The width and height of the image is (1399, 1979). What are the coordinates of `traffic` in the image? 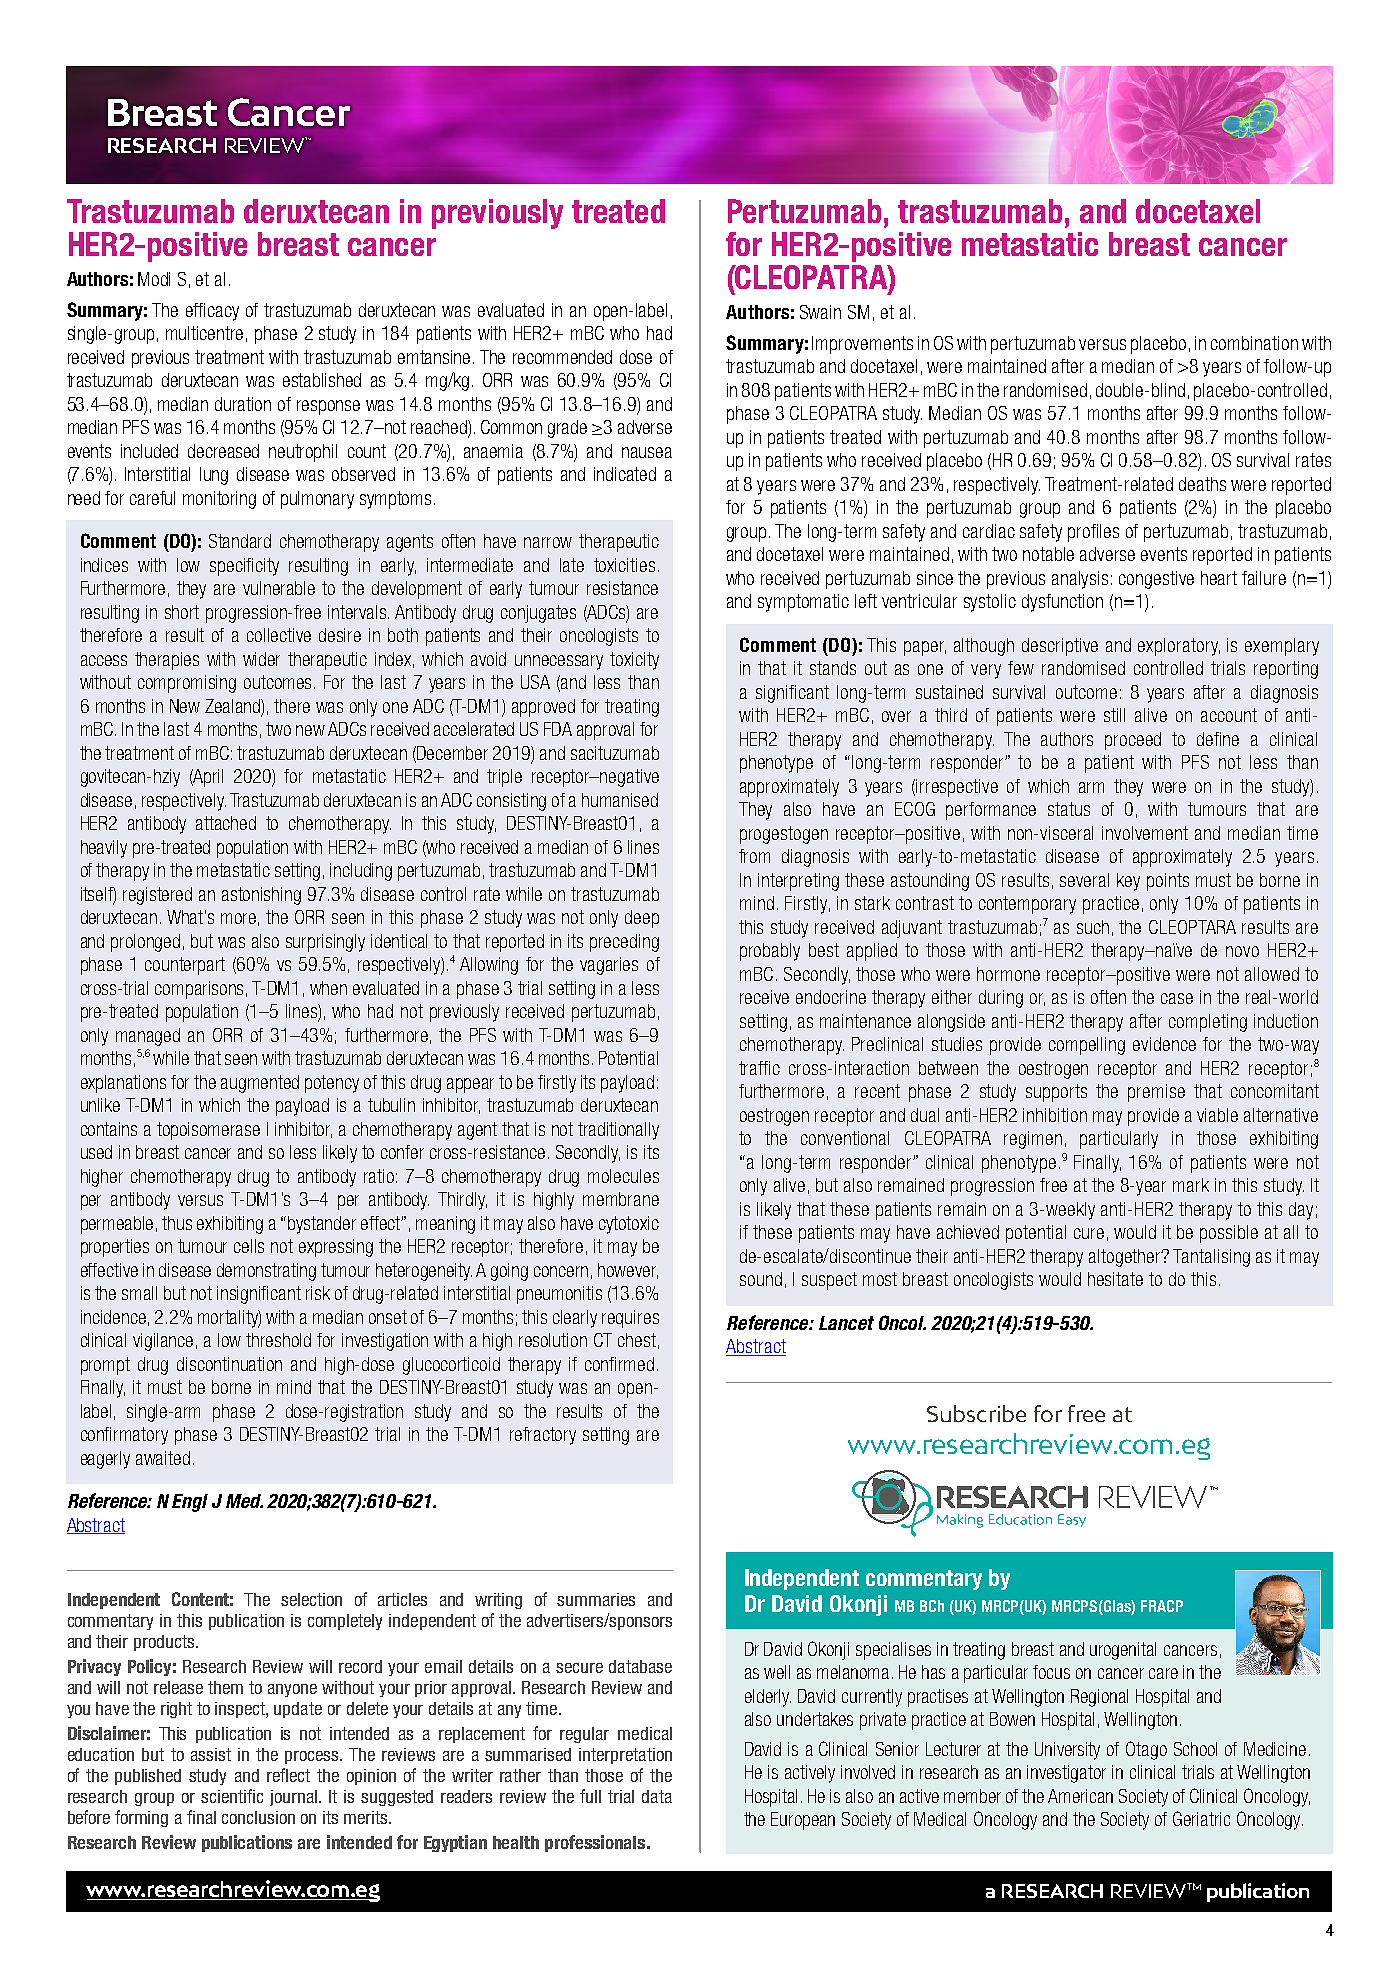 It's located at (759, 1068).
